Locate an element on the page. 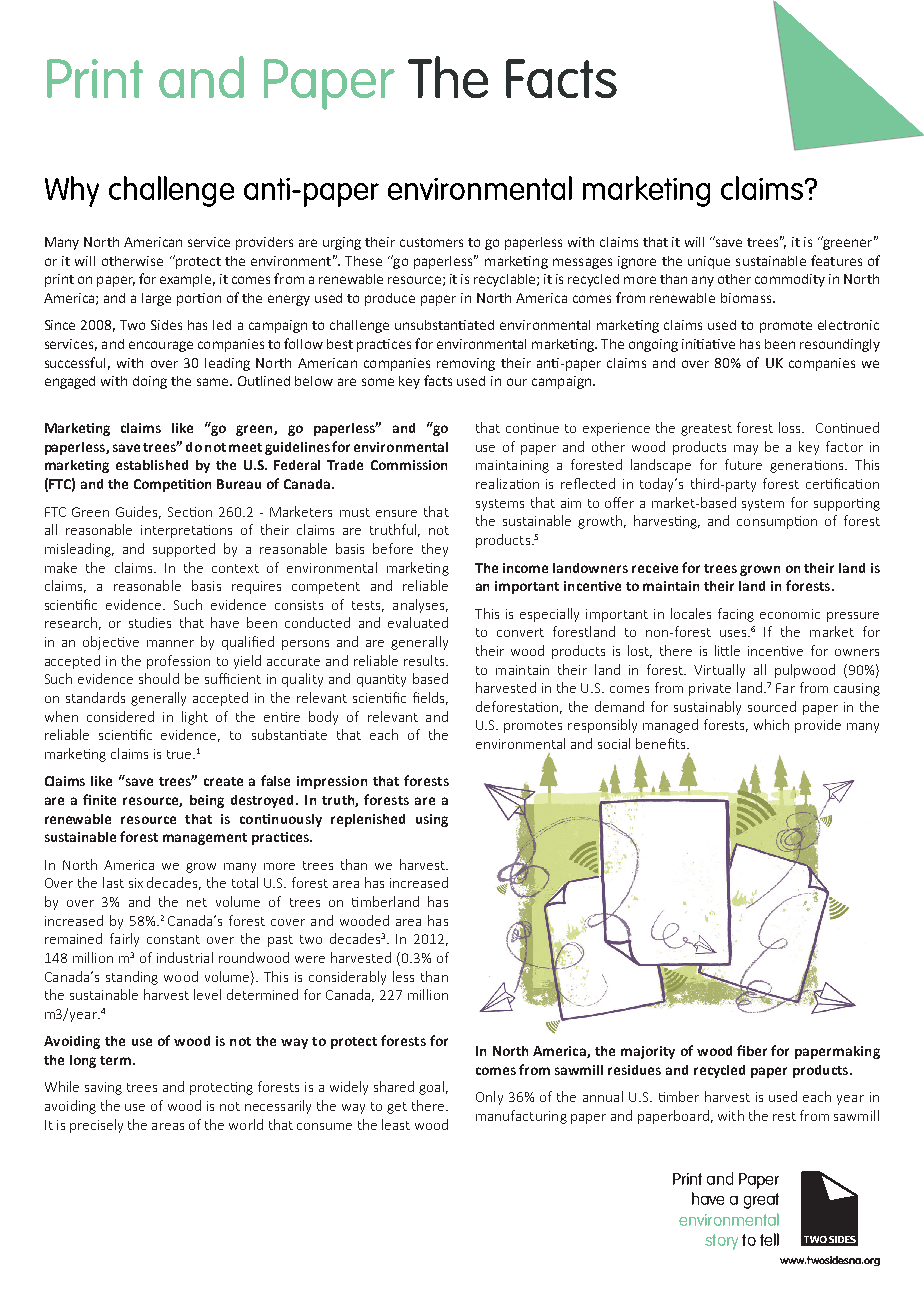  precisely is located at coordinates (96, 1126).
